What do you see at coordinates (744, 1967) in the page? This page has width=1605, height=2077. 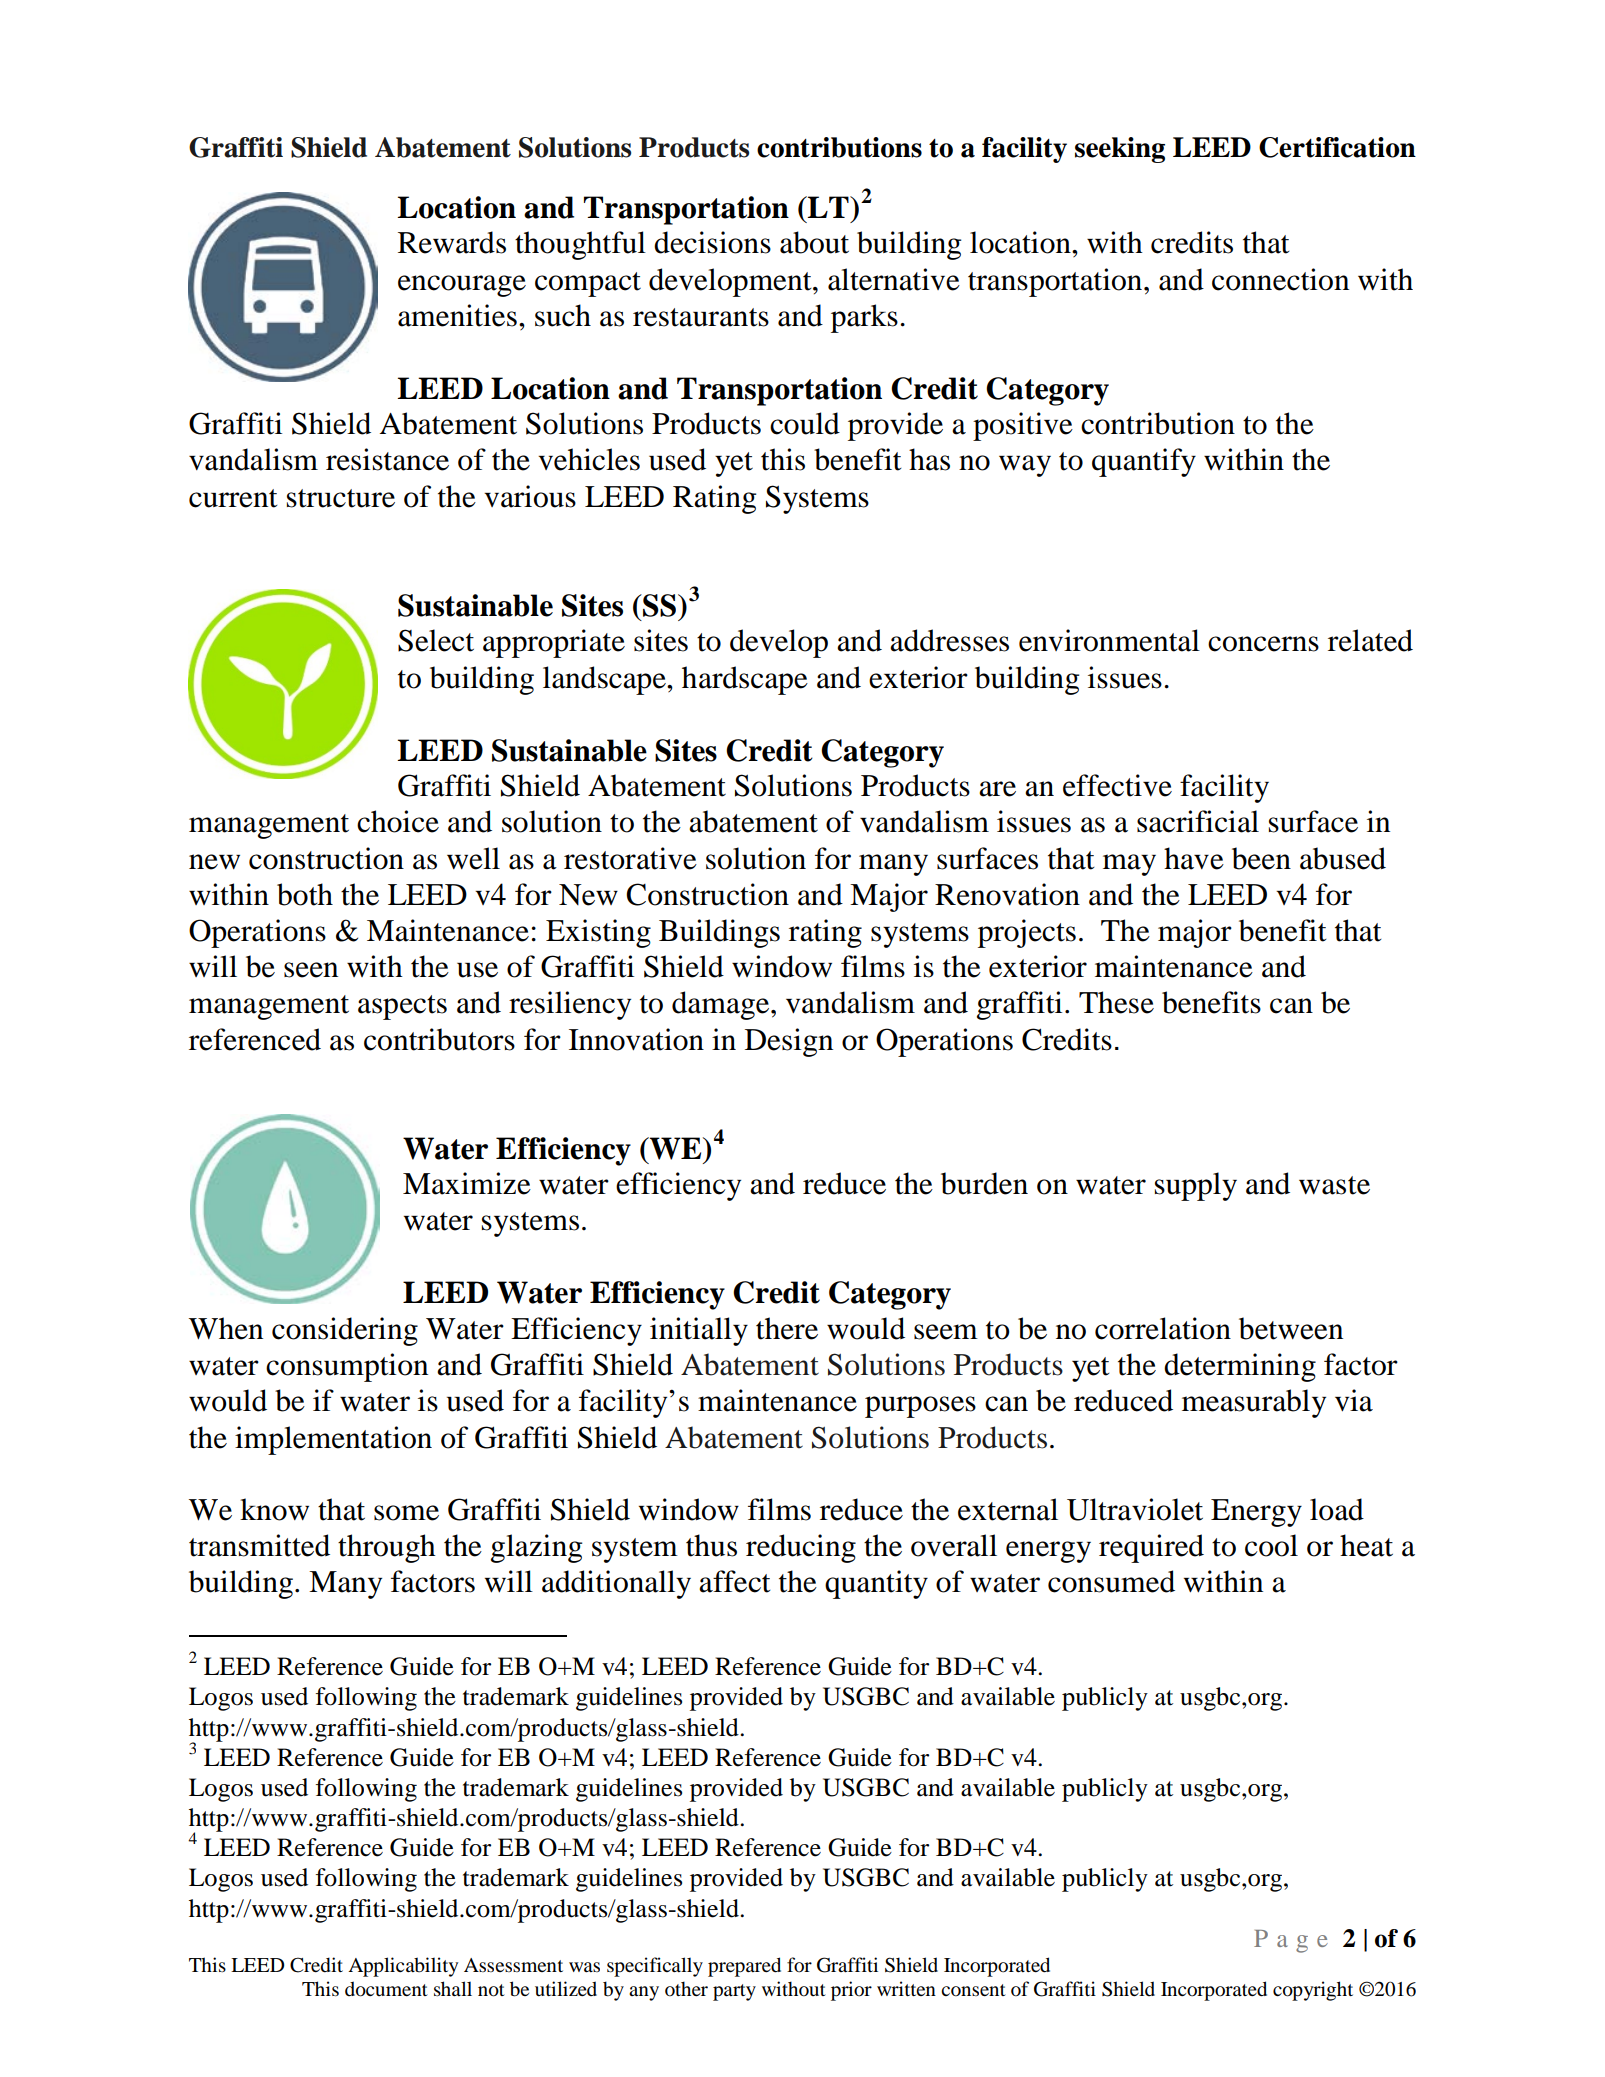 I see `prepared` at bounding box center [744, 1967].
